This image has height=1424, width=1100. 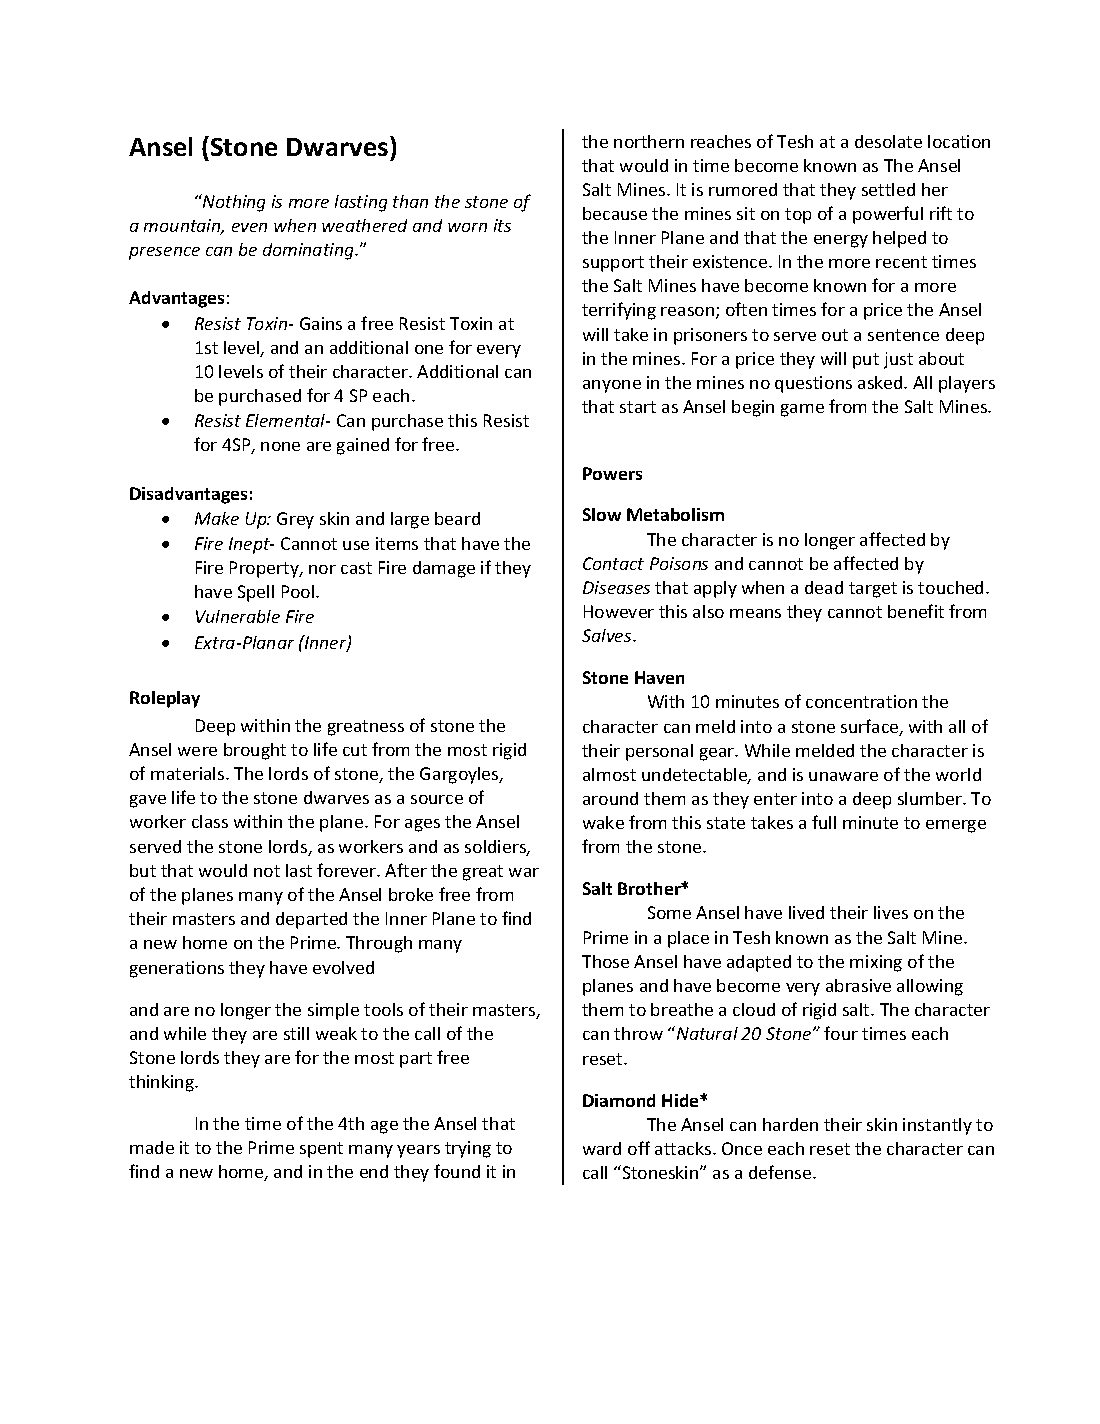 What do you see at coordinates (143, 870) in the image?
I see `but` at bounding box center [143, 870].
